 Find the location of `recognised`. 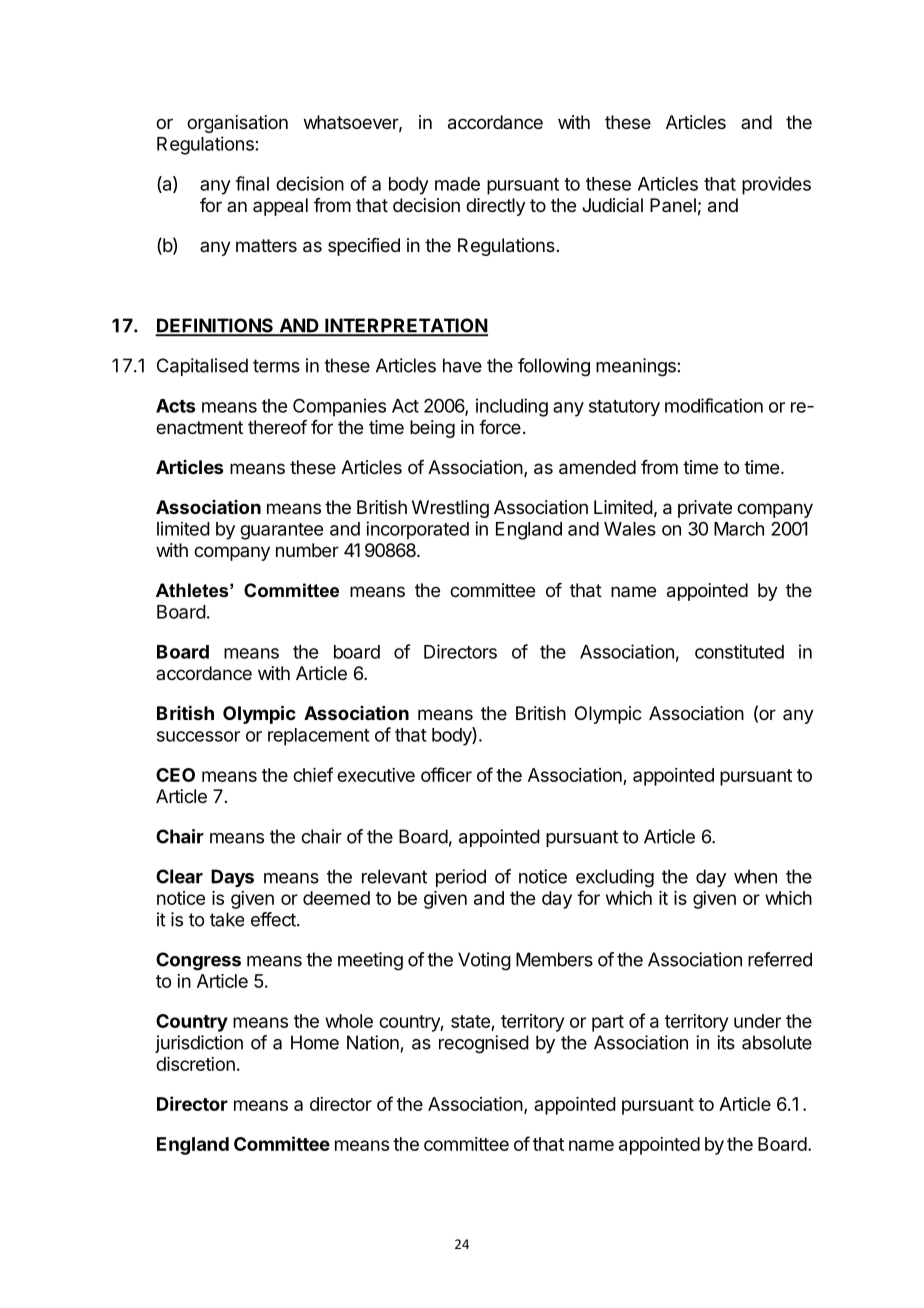

recognised is located at coordinates (484, 1044).
